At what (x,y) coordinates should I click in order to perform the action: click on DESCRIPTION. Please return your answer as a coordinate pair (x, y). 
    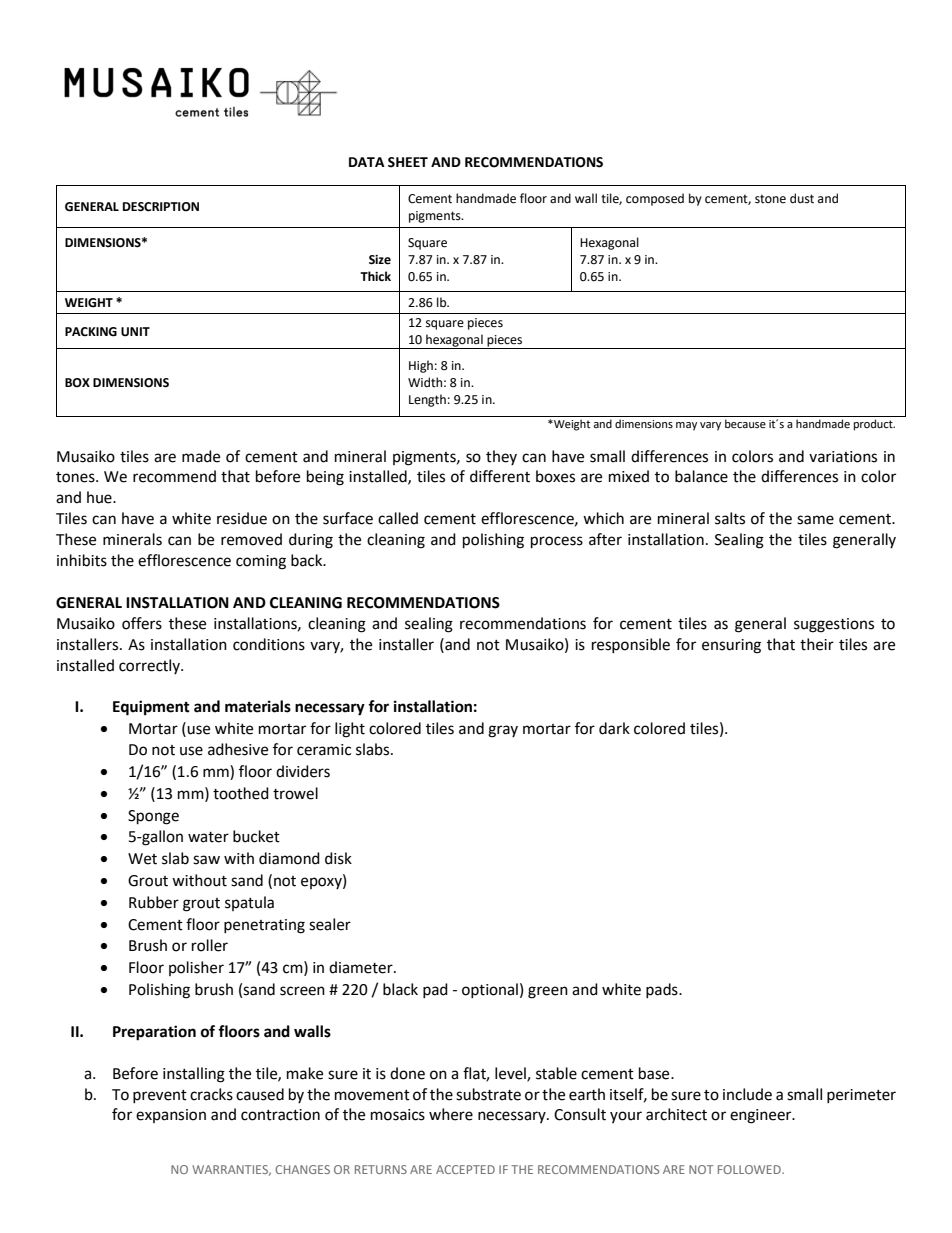
    Looking at the image, I should click on (161, 207).
